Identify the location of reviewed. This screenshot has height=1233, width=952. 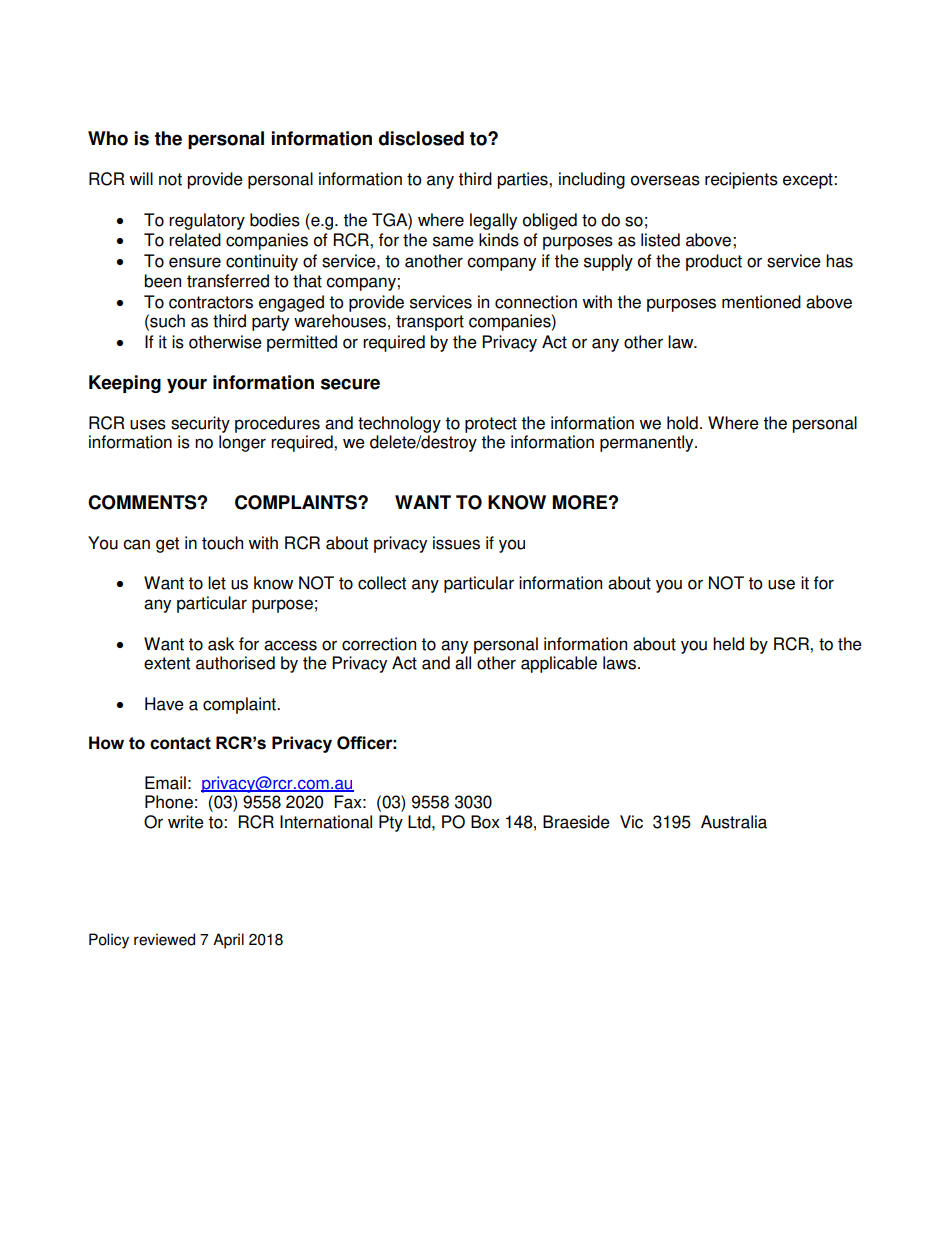
(164, 939).
